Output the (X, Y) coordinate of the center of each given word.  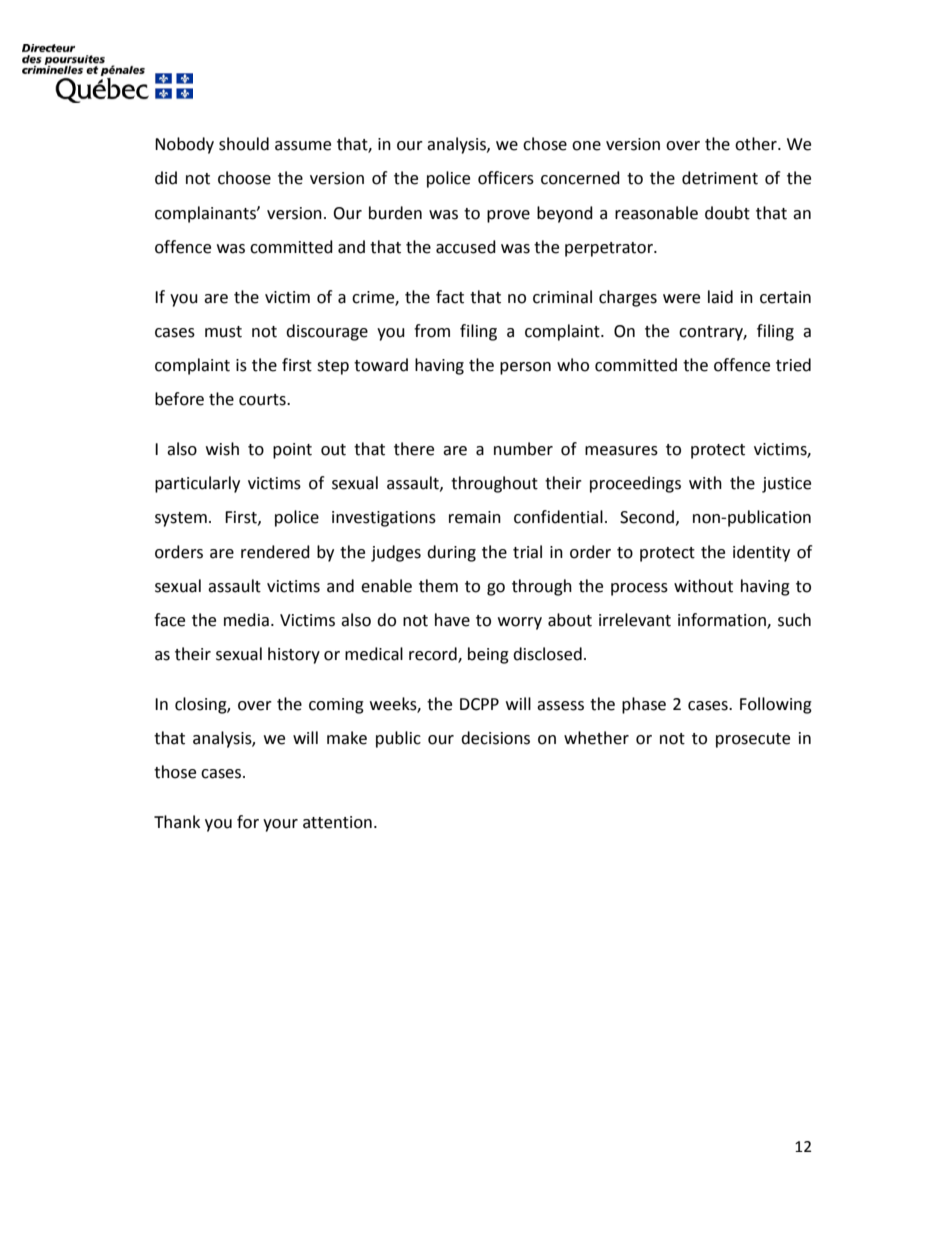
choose (244, 178)
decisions (495, 738)
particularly (197, 484)
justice (786, 485)
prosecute (753, 740)
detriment (720, 178)
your (280, 825)
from (432, 331)
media (246, 620)
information (723, 621)
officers (506, 178)
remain (475, 517)
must (223, 332)
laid (720, 297)
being (488, 655)
